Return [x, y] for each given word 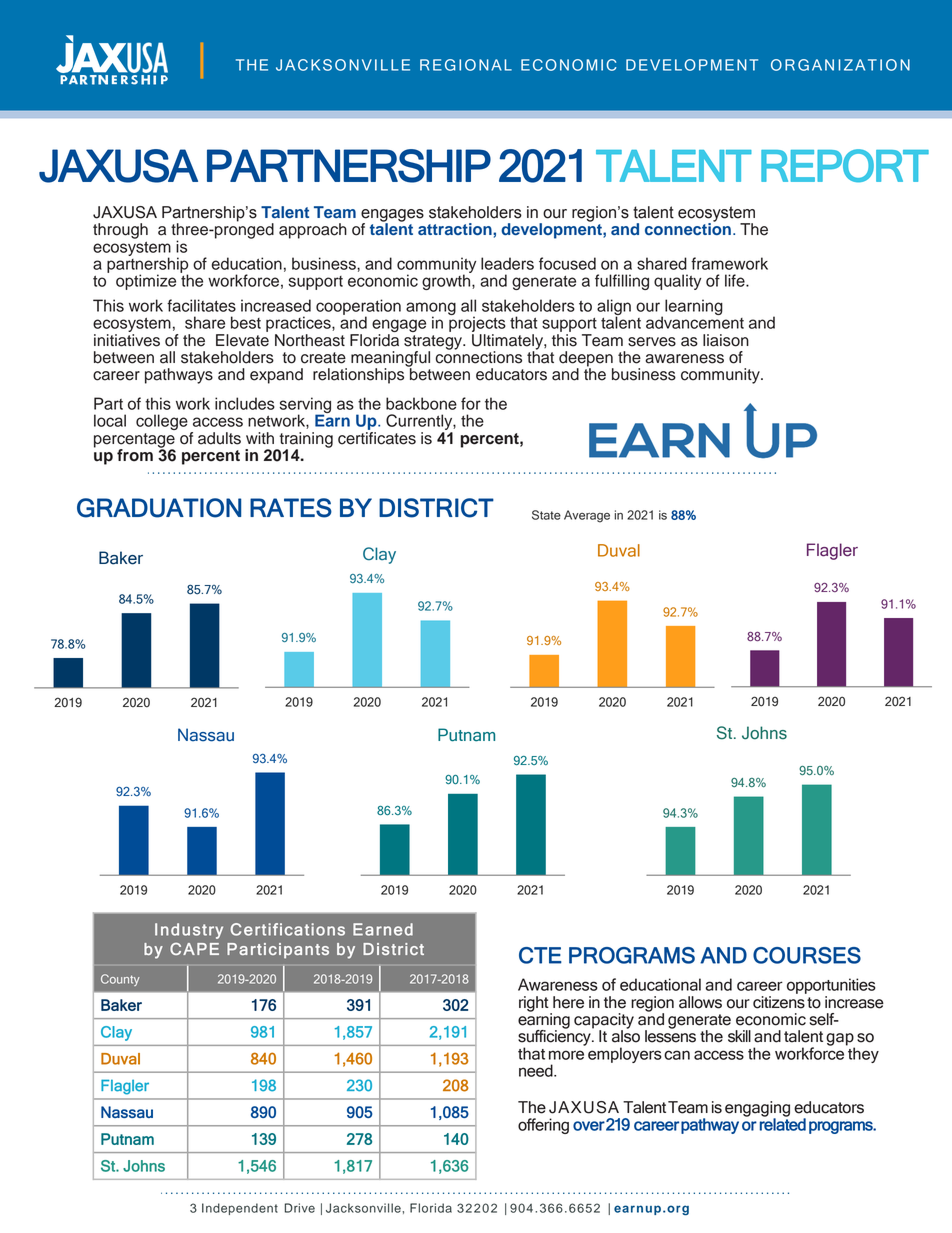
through [120, 231]
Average [587, 516]
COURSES [807, 955]
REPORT [845, 165]
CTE [540, 955]
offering [543, 1126]
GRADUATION [159, 508]
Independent [240, 1209]
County [120, 980]
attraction [456, 229]
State [546, 515]
